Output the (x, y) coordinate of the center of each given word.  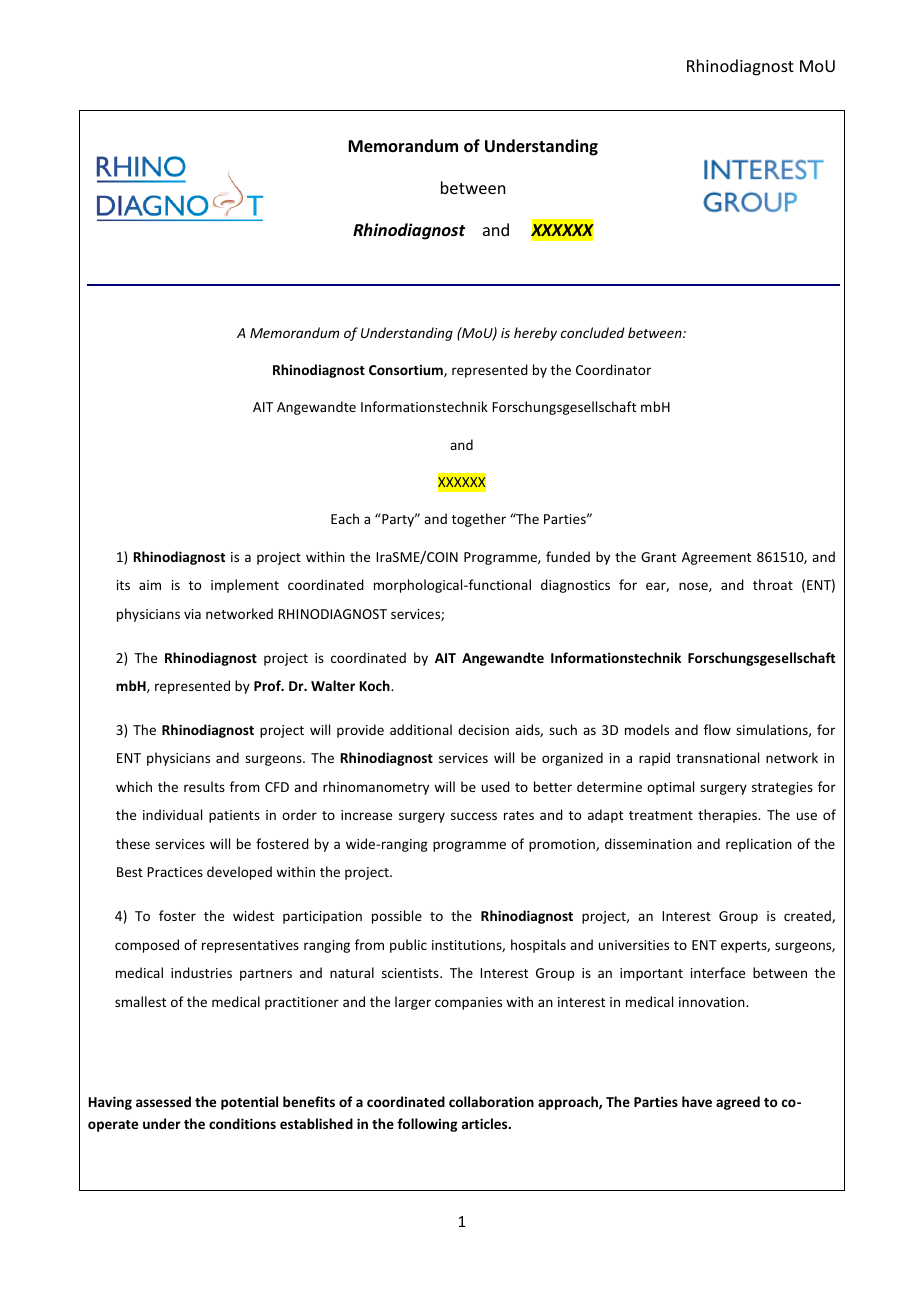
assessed (163, 1101)
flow (717, 729)
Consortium (407, 371)
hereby (535, 334)
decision (483, 729)
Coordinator (613, 369)
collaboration (491, 1101)
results (204, 786)
